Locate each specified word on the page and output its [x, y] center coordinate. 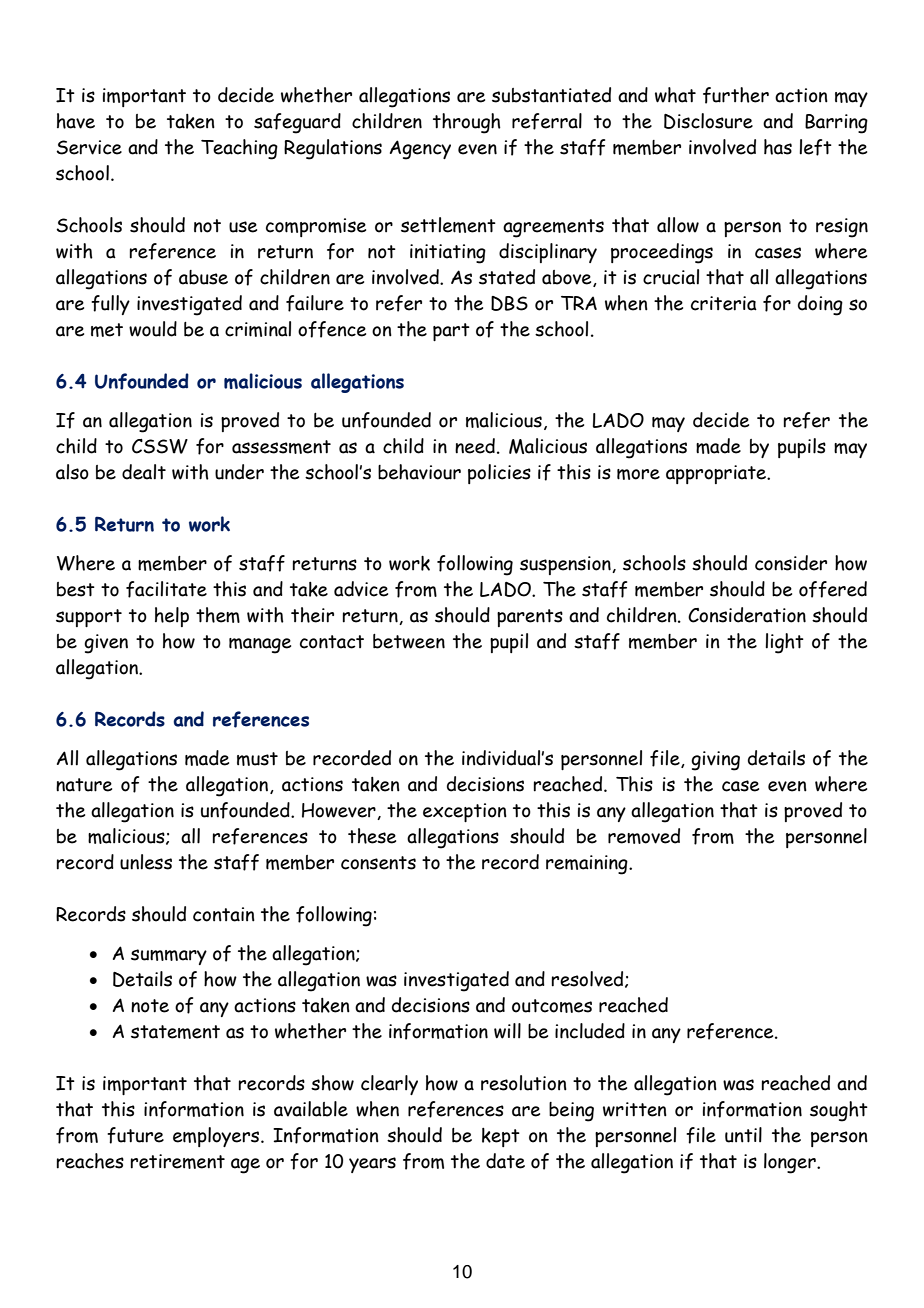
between [409, 641]
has [778, 147]
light [784, 643]
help [172, 617]
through [467, 123]
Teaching [239, 149]
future [135, 1135]
